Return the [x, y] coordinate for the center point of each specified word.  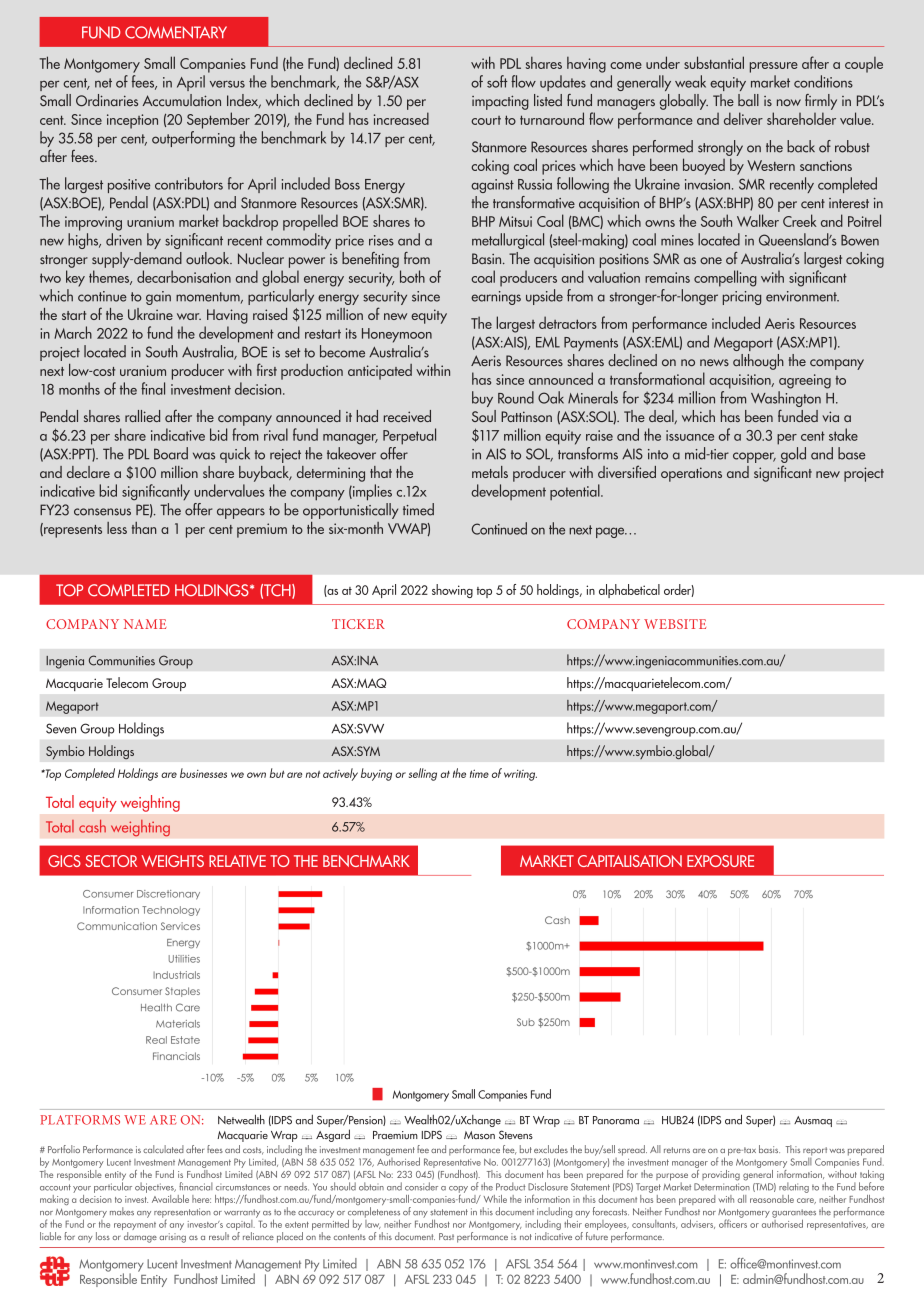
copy [458, 1190]
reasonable [772, 1199]
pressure [774, 67]
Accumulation [182, 100]
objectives [155, 1187]
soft [497, 81]
